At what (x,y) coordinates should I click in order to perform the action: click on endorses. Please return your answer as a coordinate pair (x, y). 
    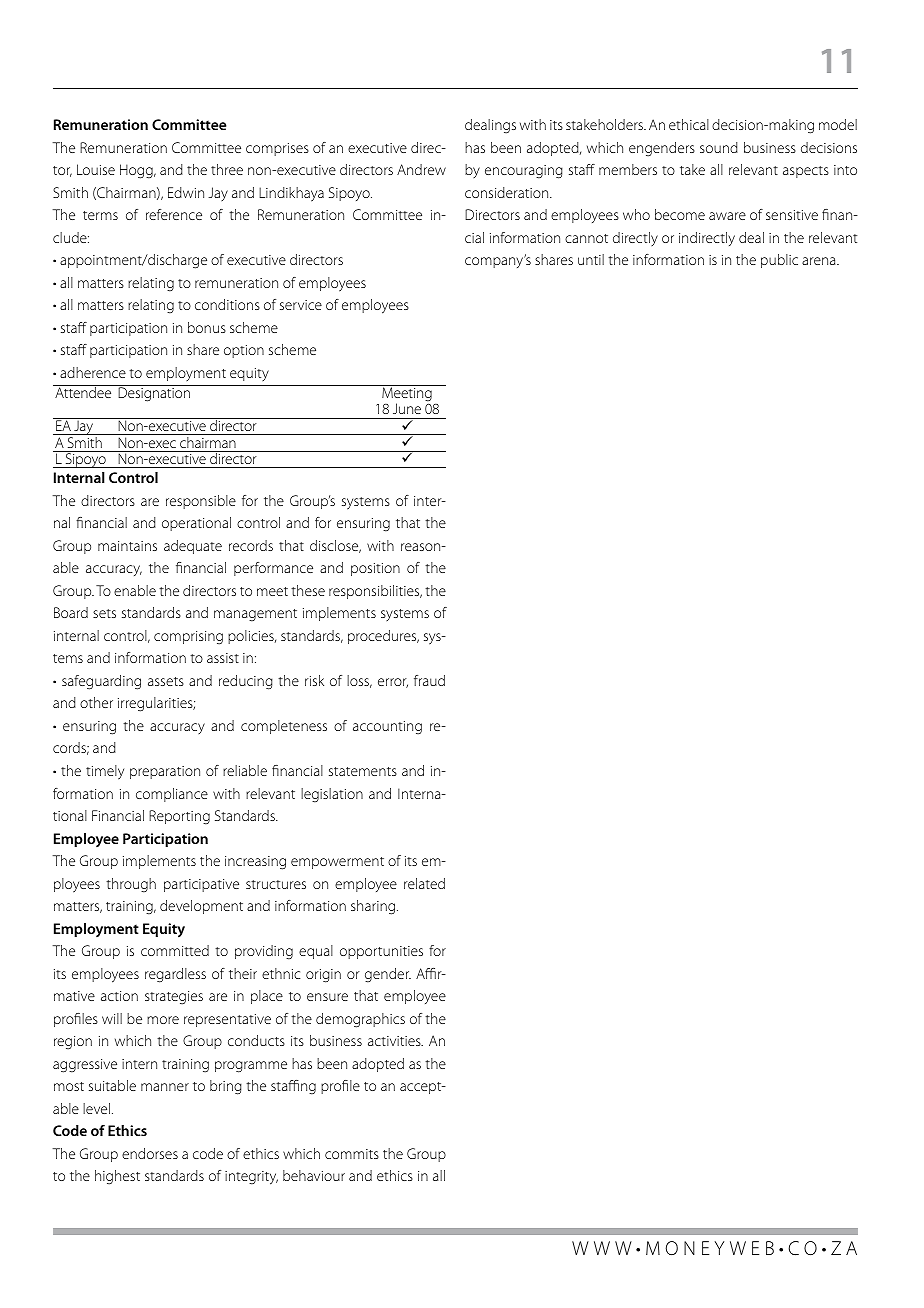
    Looking at the image, I should click on (150, 1153).
